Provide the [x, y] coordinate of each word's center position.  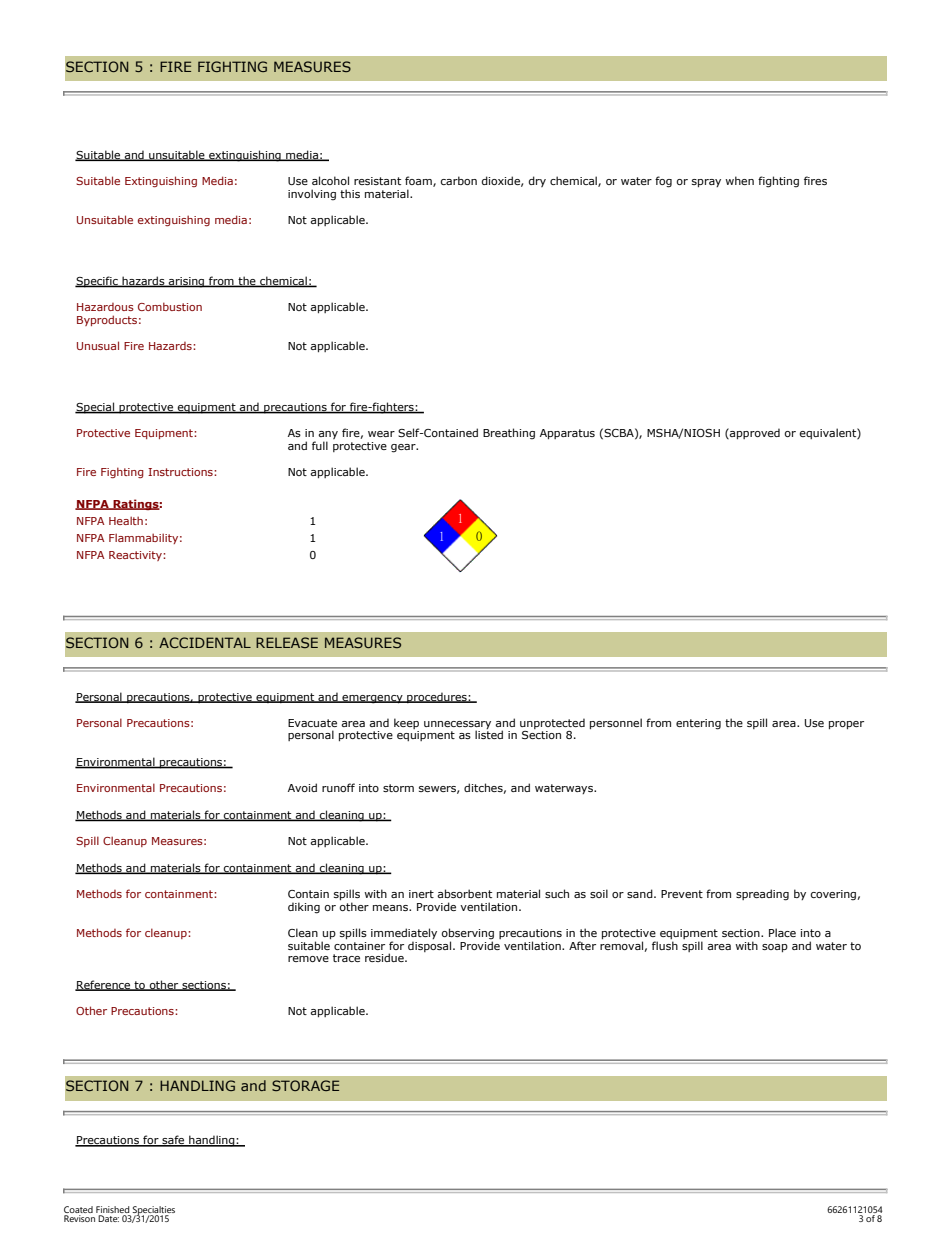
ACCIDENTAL [205, 642]
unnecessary [457, 726]
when [739, 180]
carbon [459, 180]
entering [698, 724]
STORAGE [305, 1085]
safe [173, 1141]
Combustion [170, 306]
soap [775, 948]
